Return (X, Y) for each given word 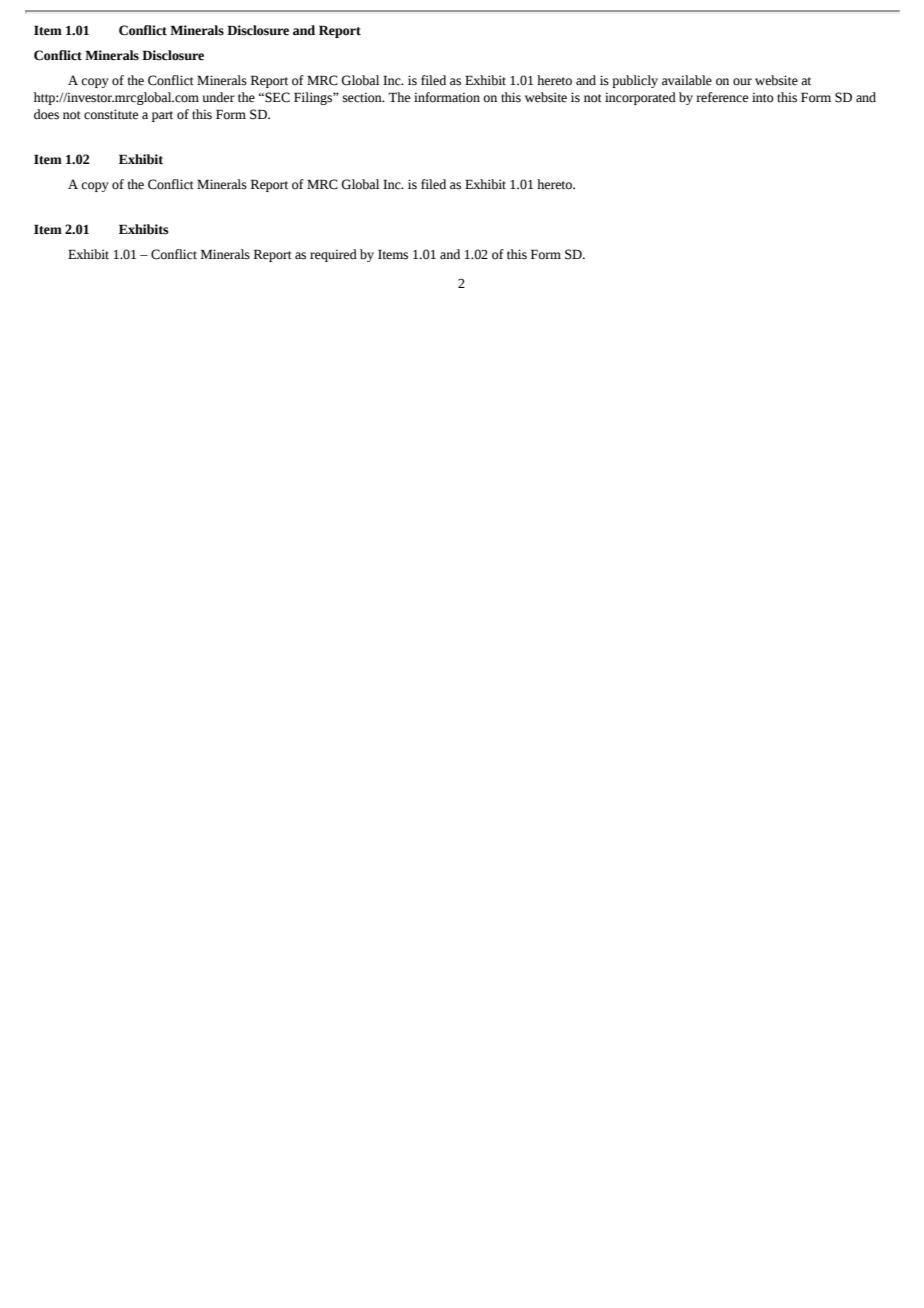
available (687, 80)
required (333, 255)
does (46, 114)
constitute (111, 114)
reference (722, 97)
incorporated (640, 98)
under (219, 97)
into (763, 97)
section (363, 97)
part (162, 116)
